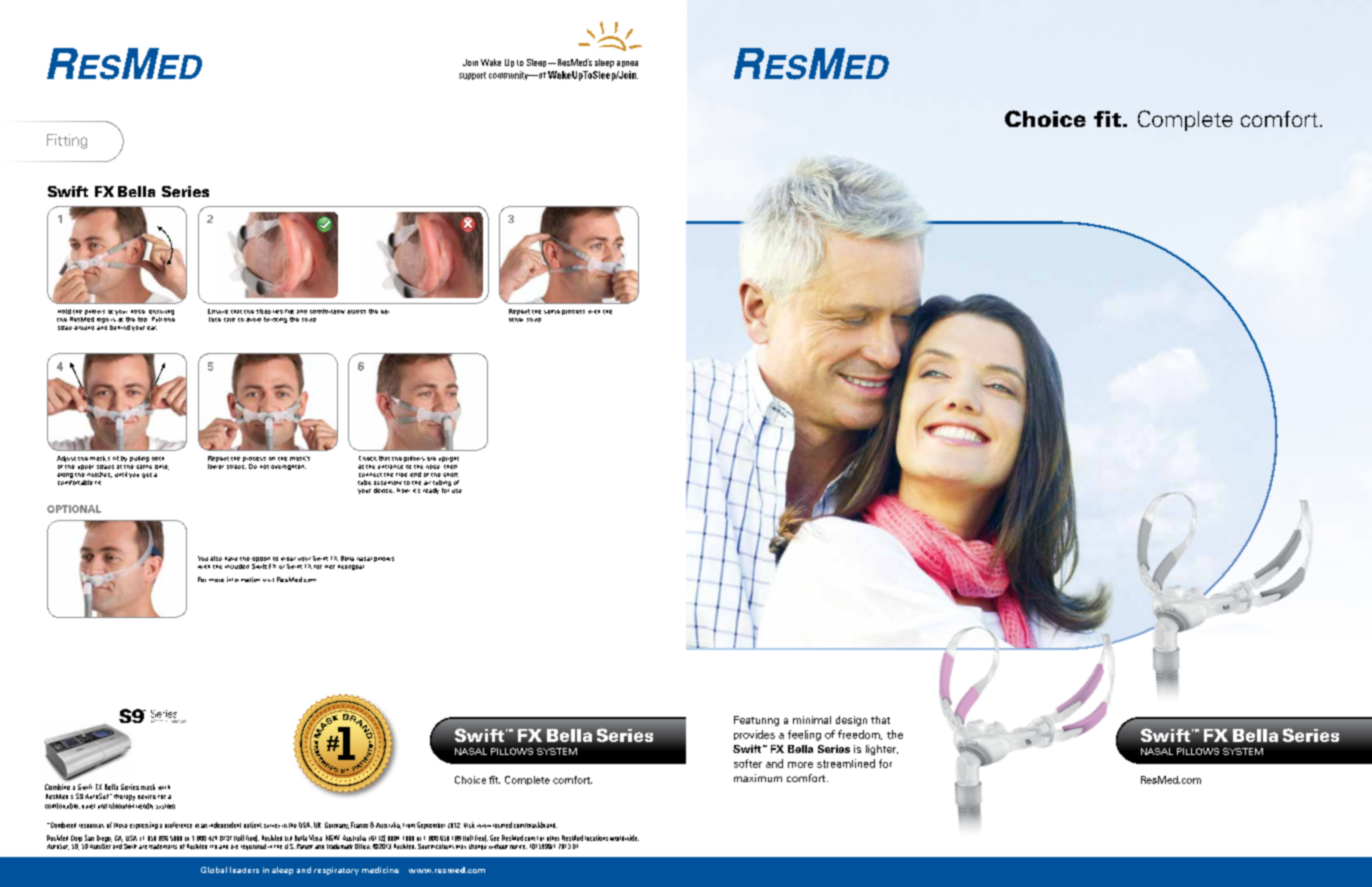 This page has width=1372, height=887. Describe the element at coordinates (457, 491) in the page. I see `use` at that location.
